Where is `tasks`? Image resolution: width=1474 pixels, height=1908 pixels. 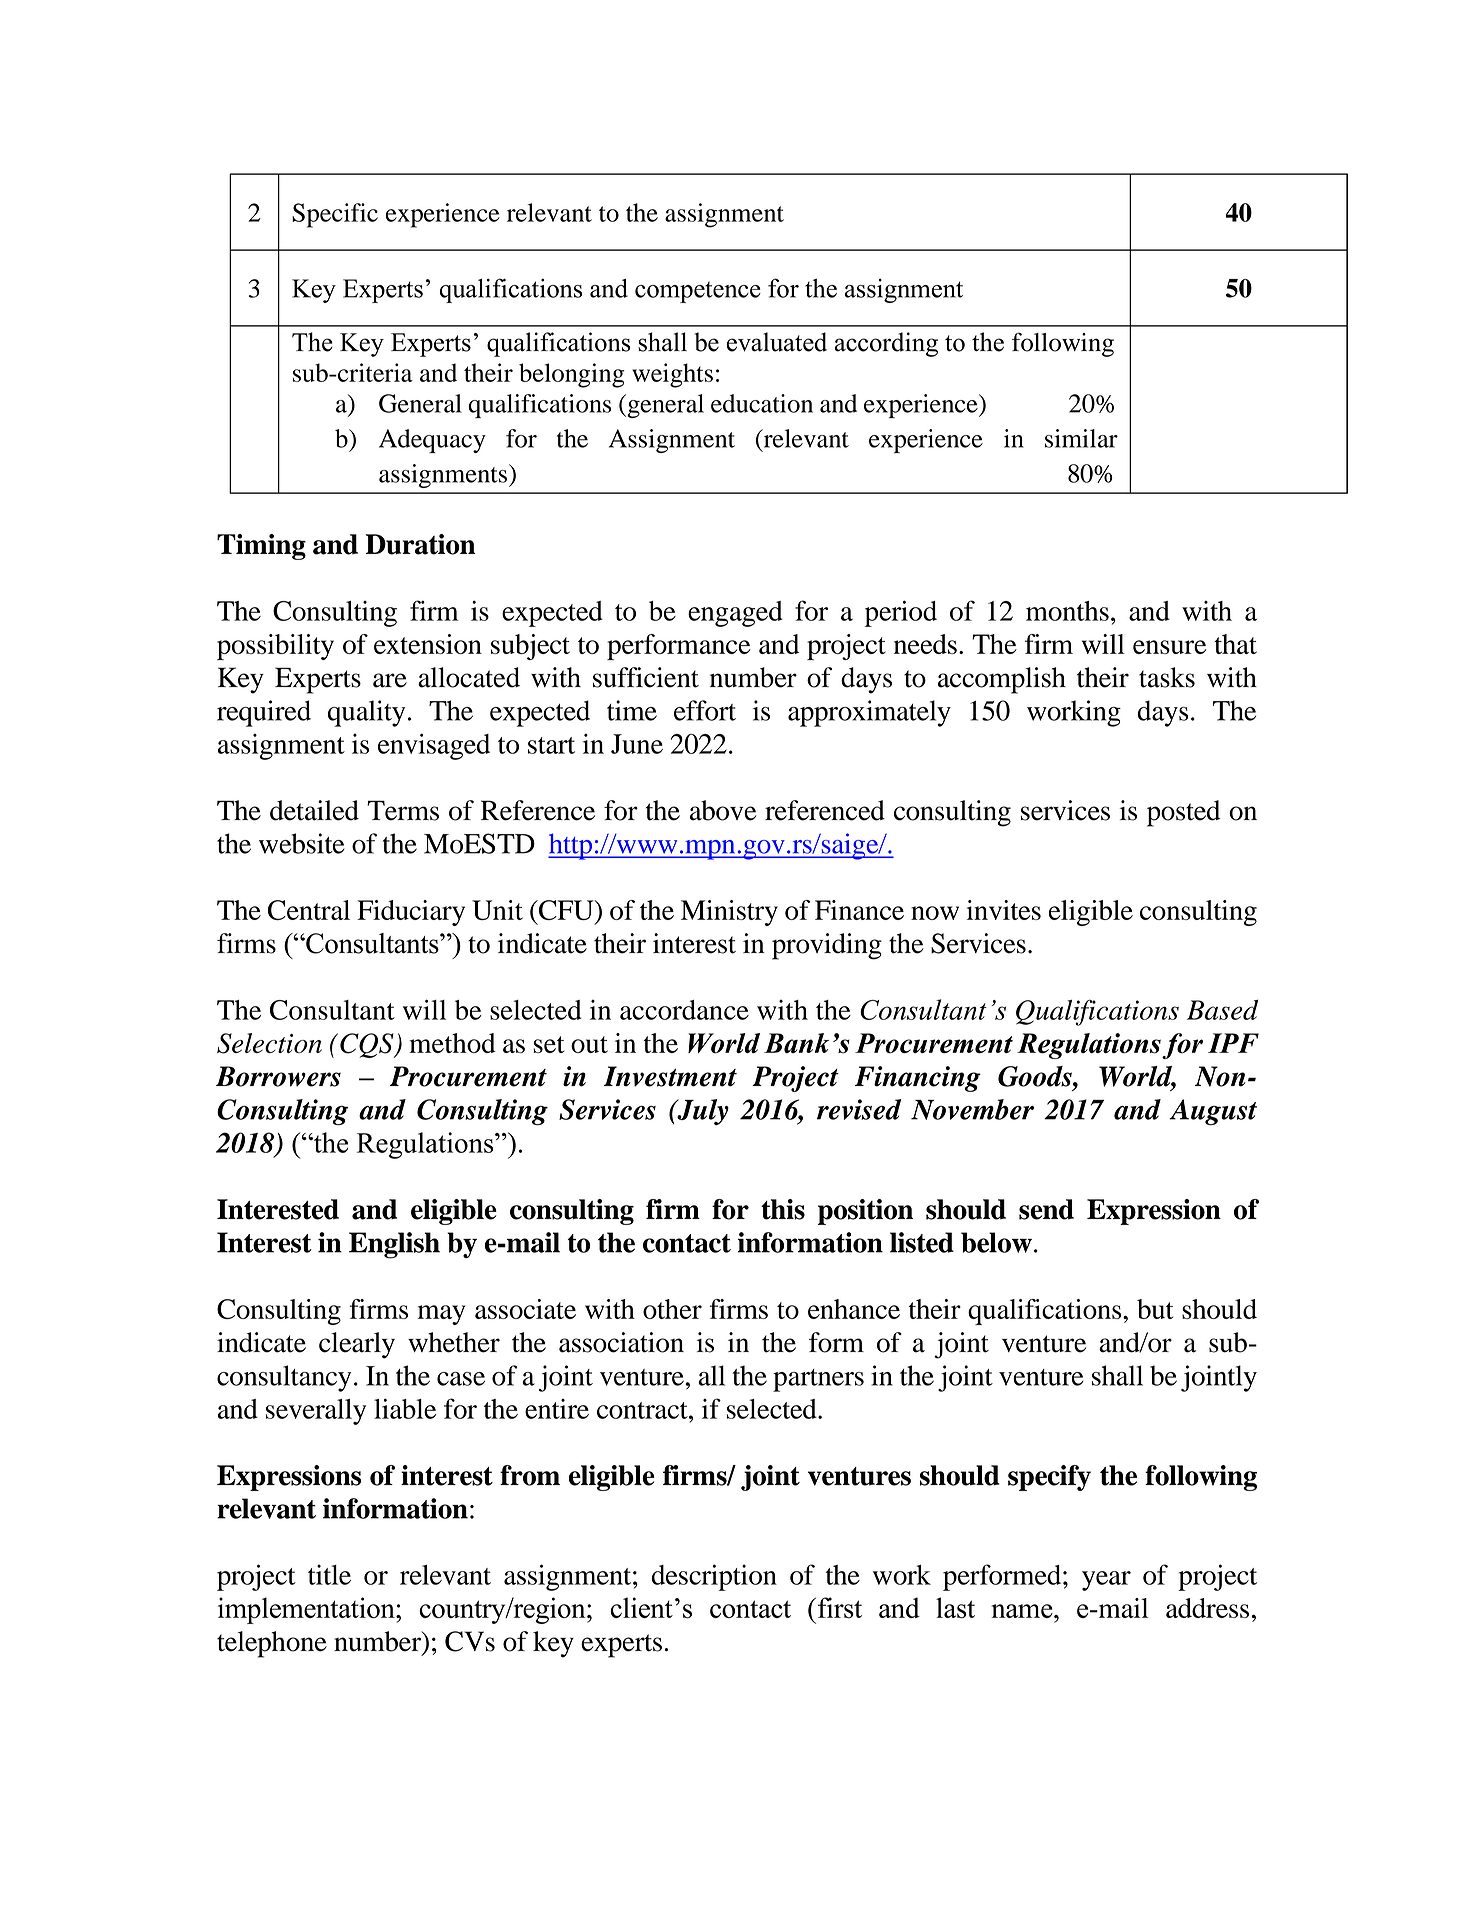 tasks is located at coordinates (1167, 677).
